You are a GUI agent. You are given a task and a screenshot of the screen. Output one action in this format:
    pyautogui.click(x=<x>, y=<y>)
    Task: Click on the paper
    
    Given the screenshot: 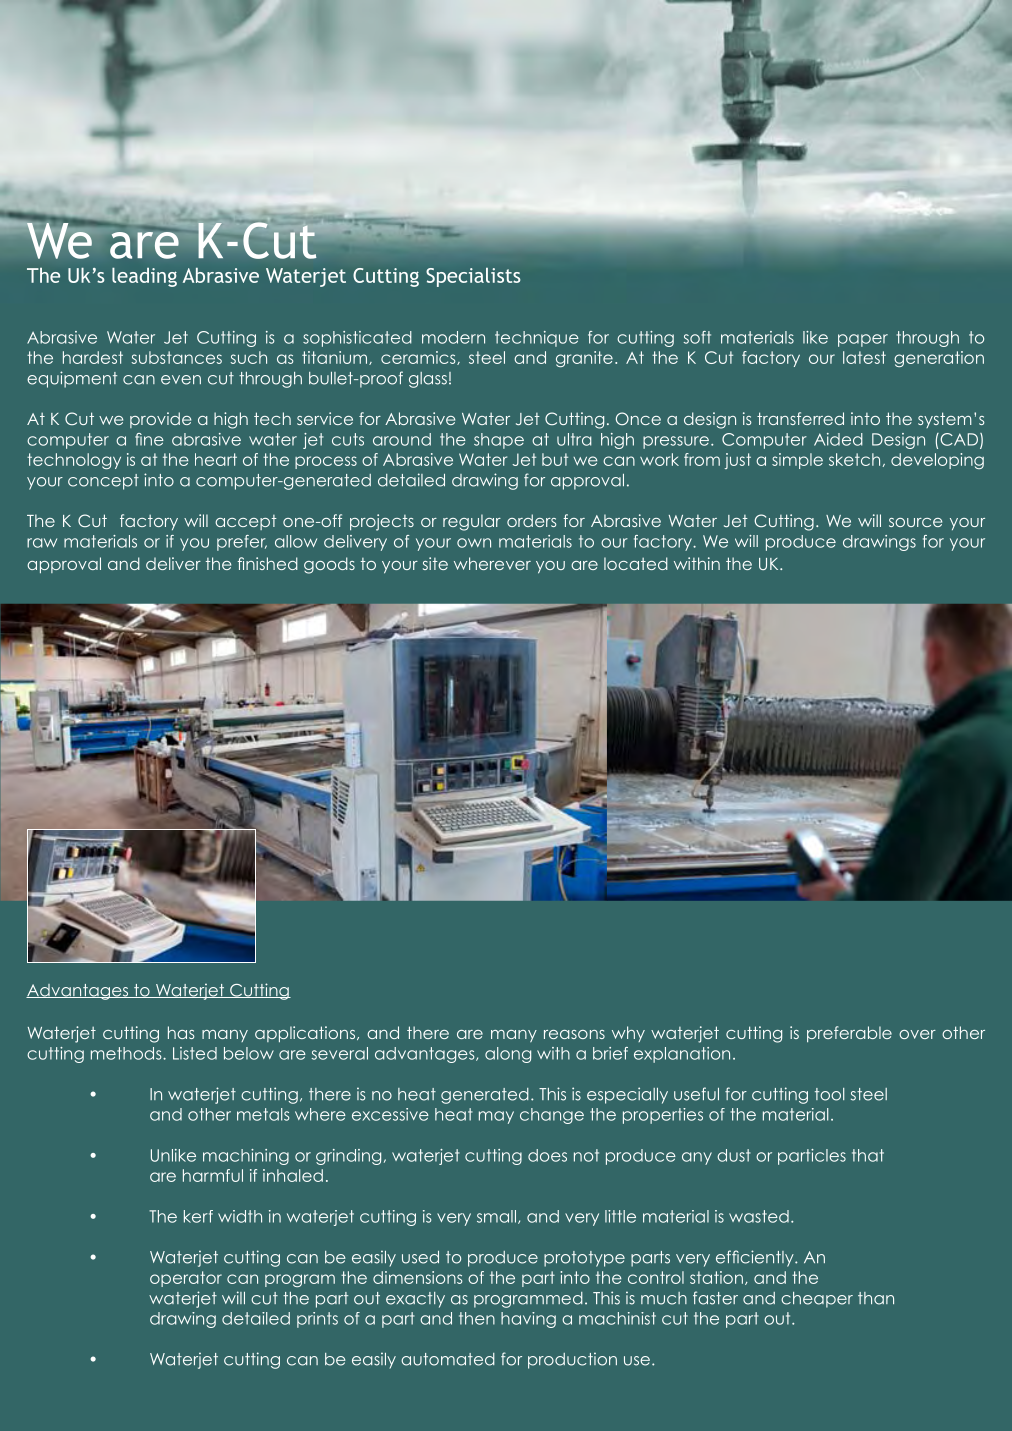 What is the action you would take?
    pyautogui.click(x=863, y=340)
